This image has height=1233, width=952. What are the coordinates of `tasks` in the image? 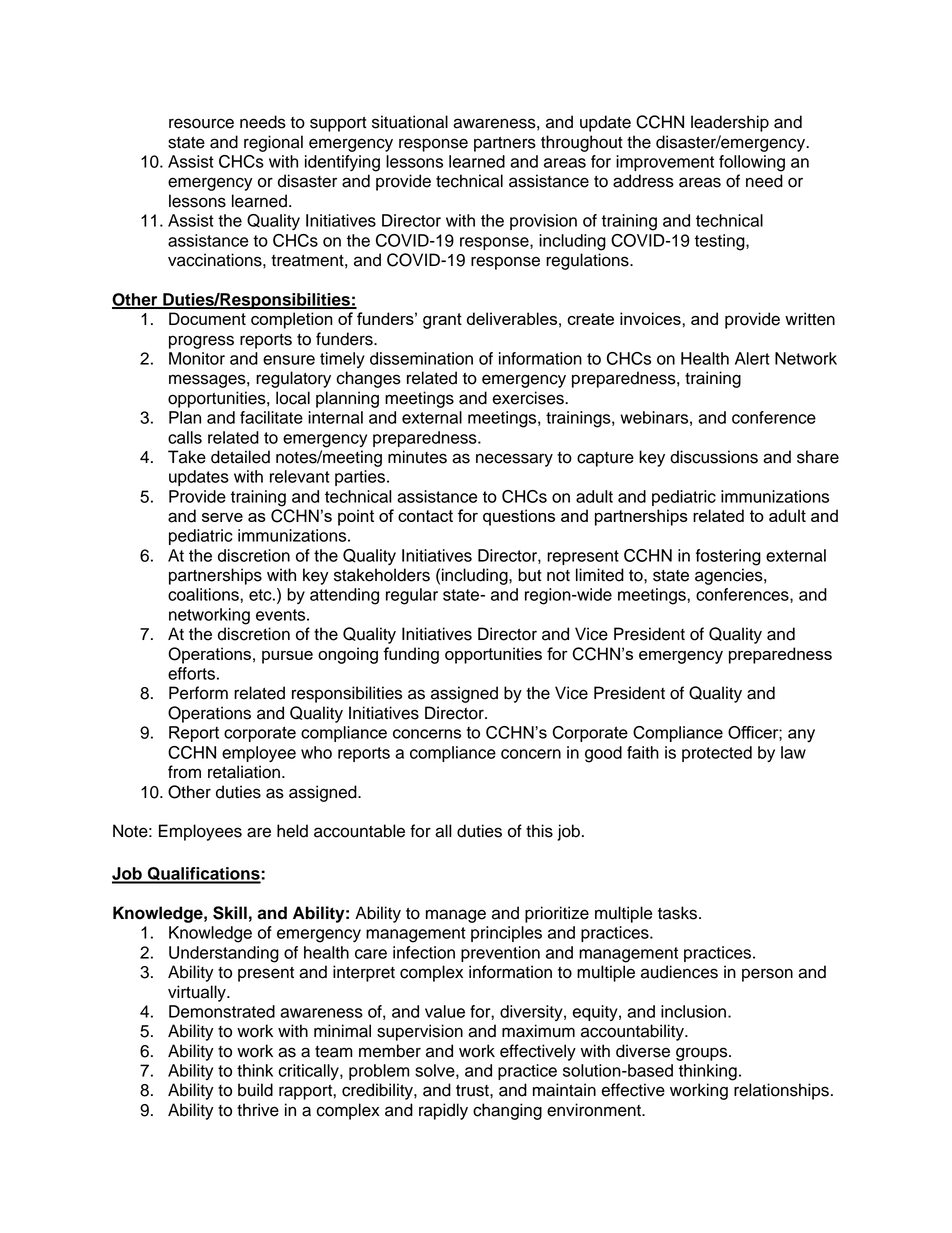 It's located at (677, 913).
